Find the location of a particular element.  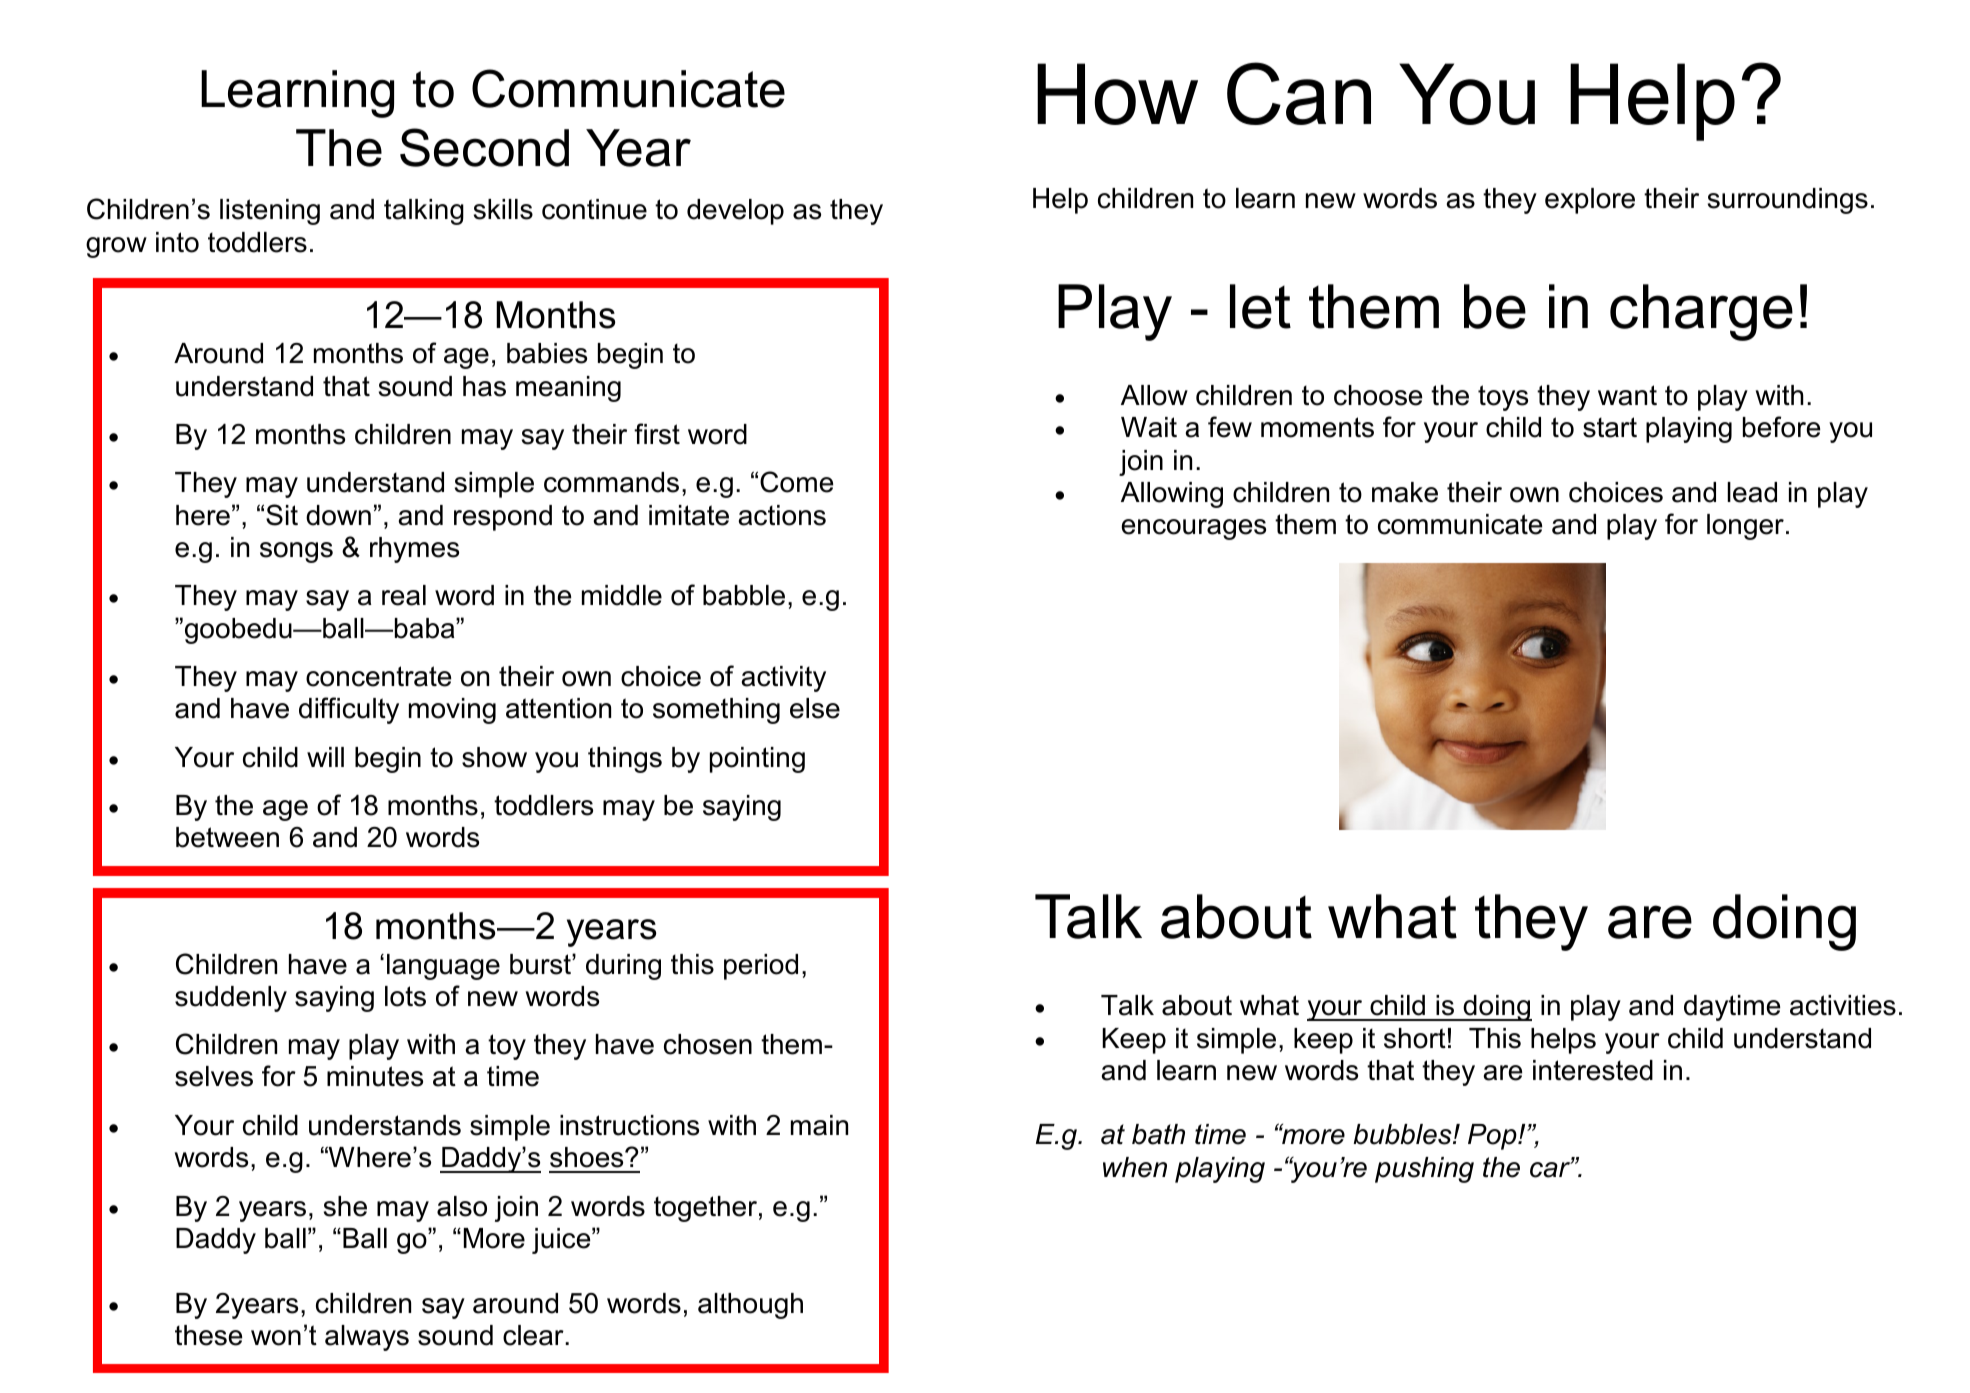

develop is located at coordinates (735, 212).
